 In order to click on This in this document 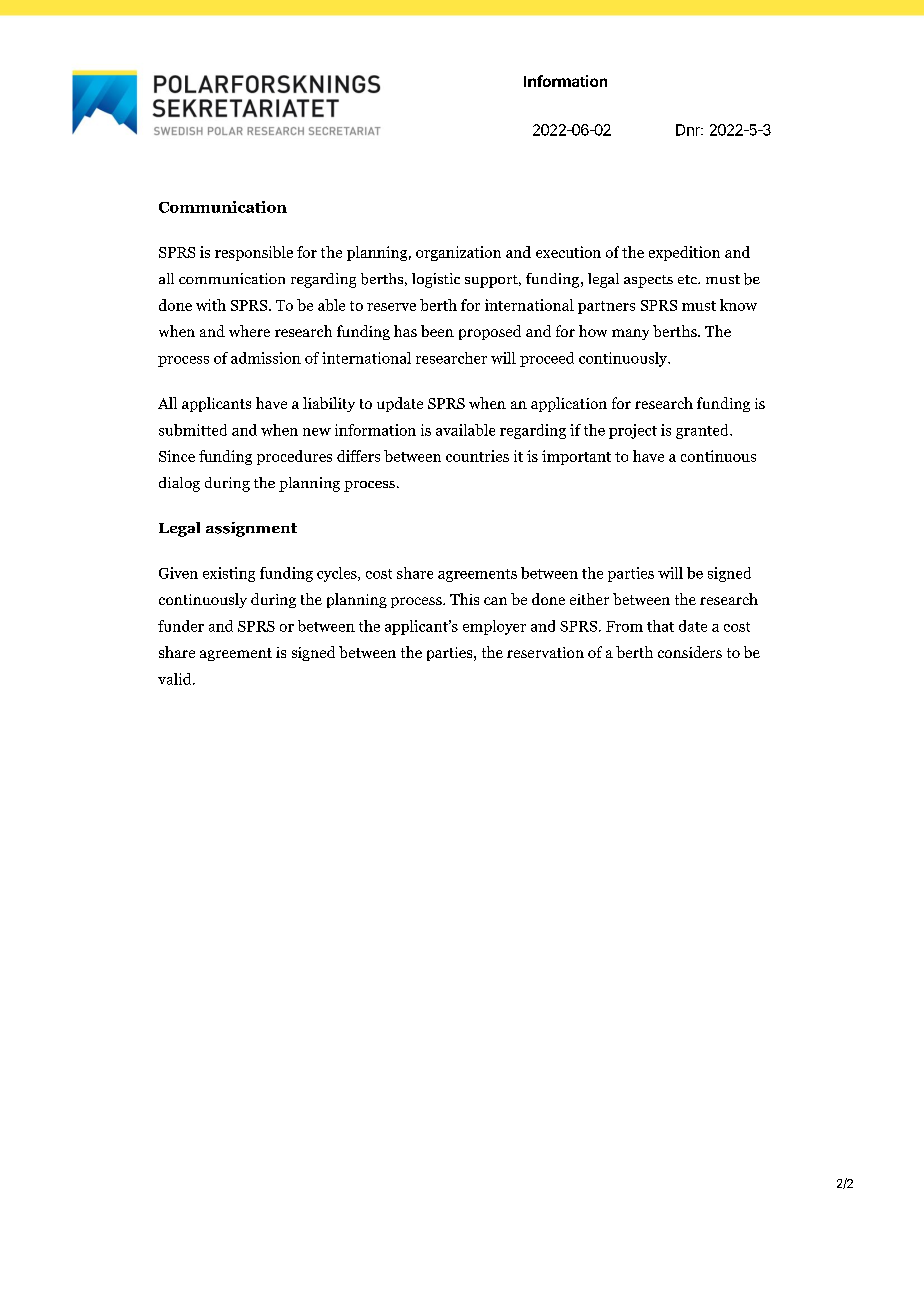, I will do `click(464, 599)`.
